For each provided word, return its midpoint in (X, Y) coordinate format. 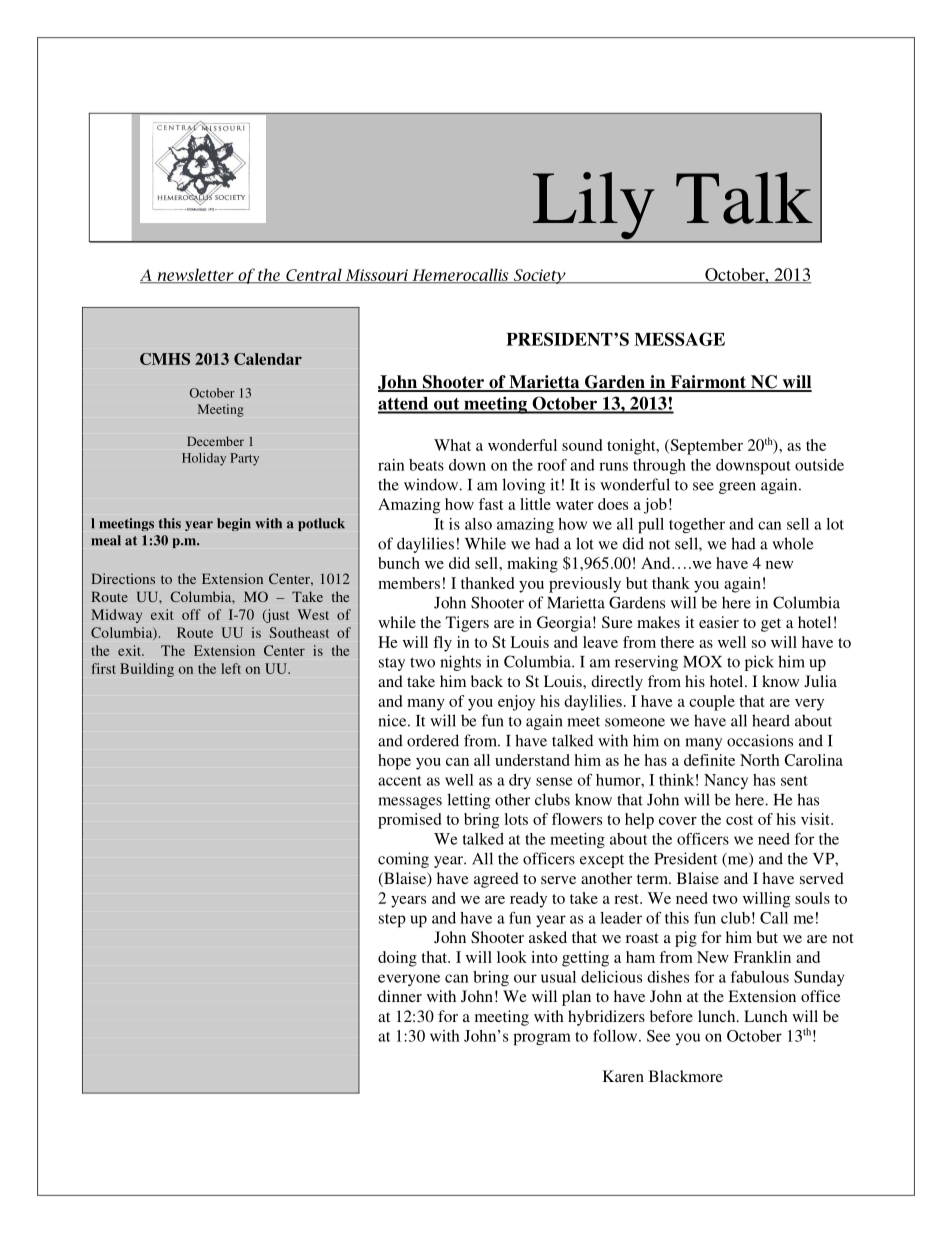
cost (739, 820)
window (432, 484)
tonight (632, 447)
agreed (496, 880)
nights (460, 663)
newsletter (195, 275)
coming (403, 860)
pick (759, 663)
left (231, 668)
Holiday (204, 459)
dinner (400, 996)
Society (539, 276)
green (737, 488)
